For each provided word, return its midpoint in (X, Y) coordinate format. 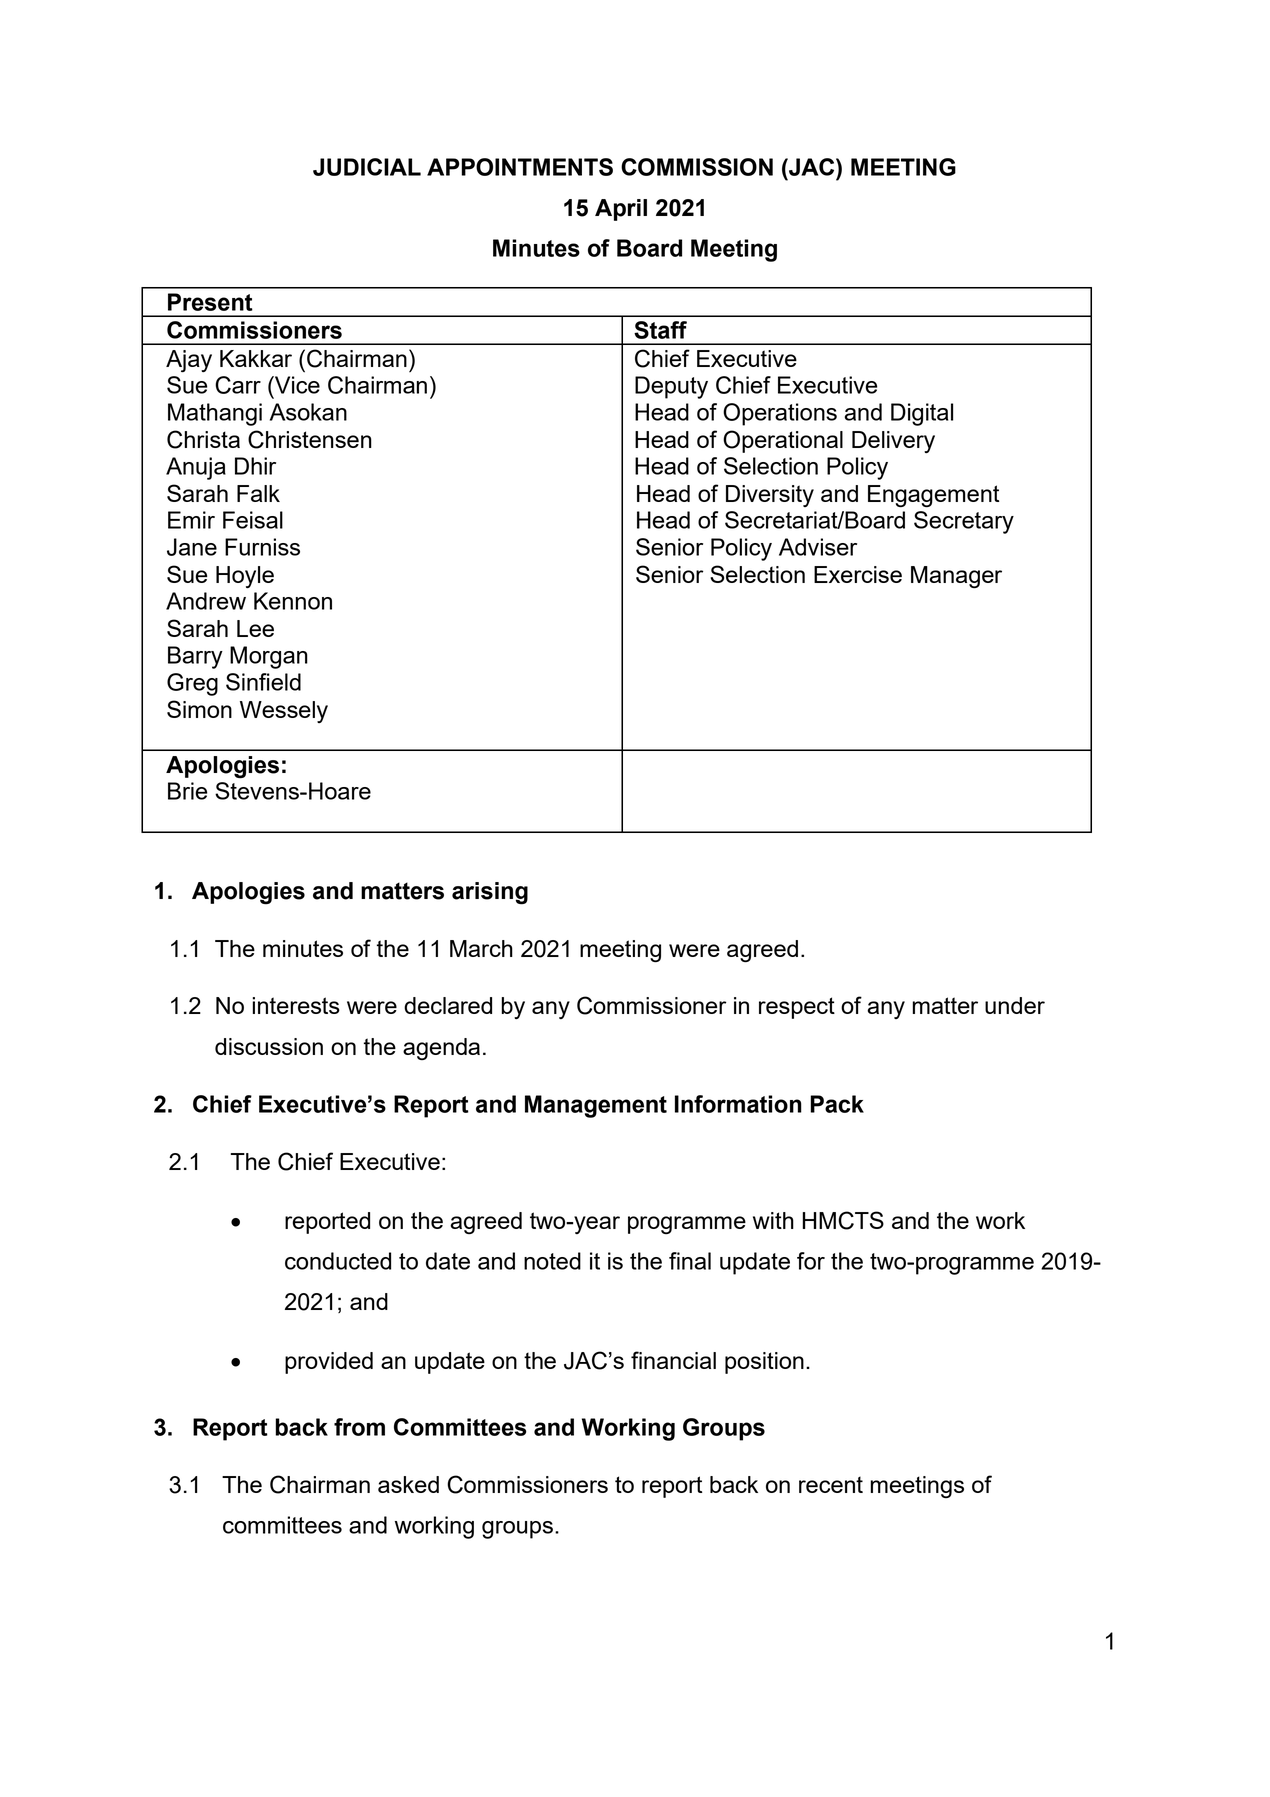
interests (296, 1005)
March (481, 948)
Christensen (310, 439)
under (1015, 1005)
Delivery (893, 442)
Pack (837, 1104)
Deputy (671, 387)
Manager (956, 577)
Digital (922, 414)
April (621, 210)
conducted (338, 1261)
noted (552, 1261)
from (359, 1427)
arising (490, 893)
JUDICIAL (367, 167)
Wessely (284, 712)
